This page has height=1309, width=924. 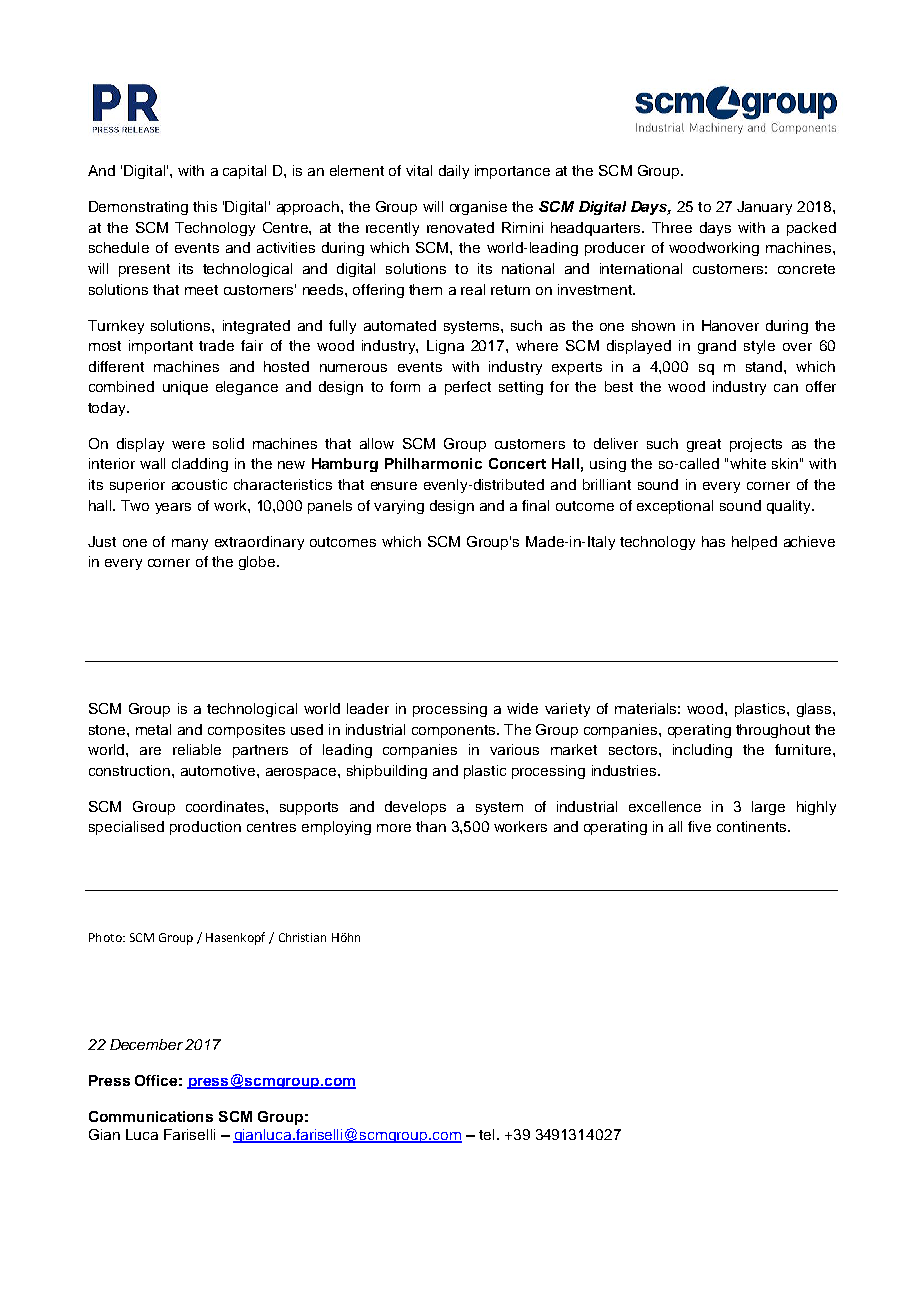 What do you see at coordinates (153, 729) in the page?
I see `metal` at bounding box center [153, 729].
